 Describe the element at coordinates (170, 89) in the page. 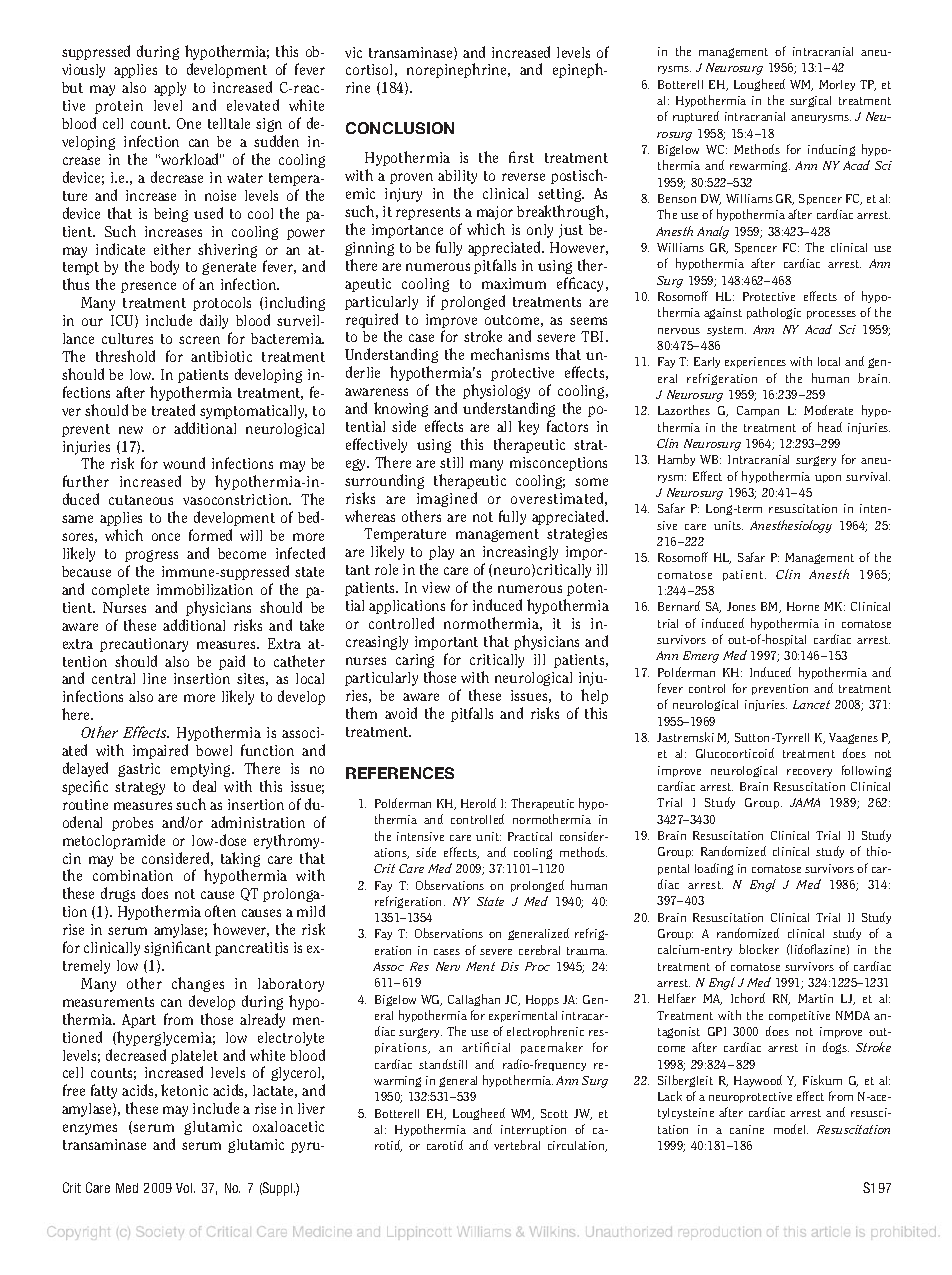

I see `apply` at that location.
